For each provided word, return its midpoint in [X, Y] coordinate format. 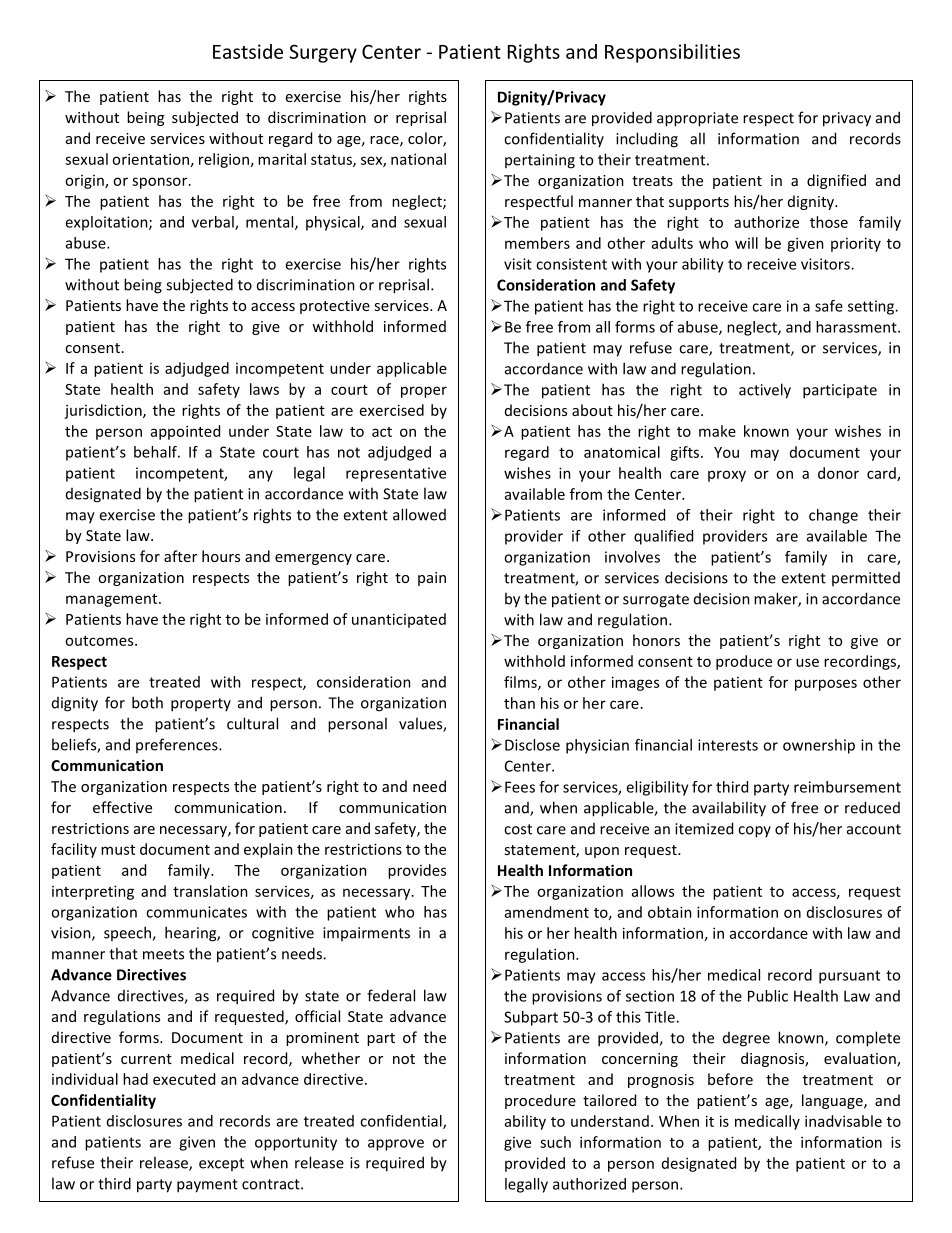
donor [838, 473]
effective [122, 807]
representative [396, 474]
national [418, 159]
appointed [185, 432]
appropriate [697, 119]
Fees [520, 787]
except [221, 1164]
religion [224, 160]
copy [754, 832]
